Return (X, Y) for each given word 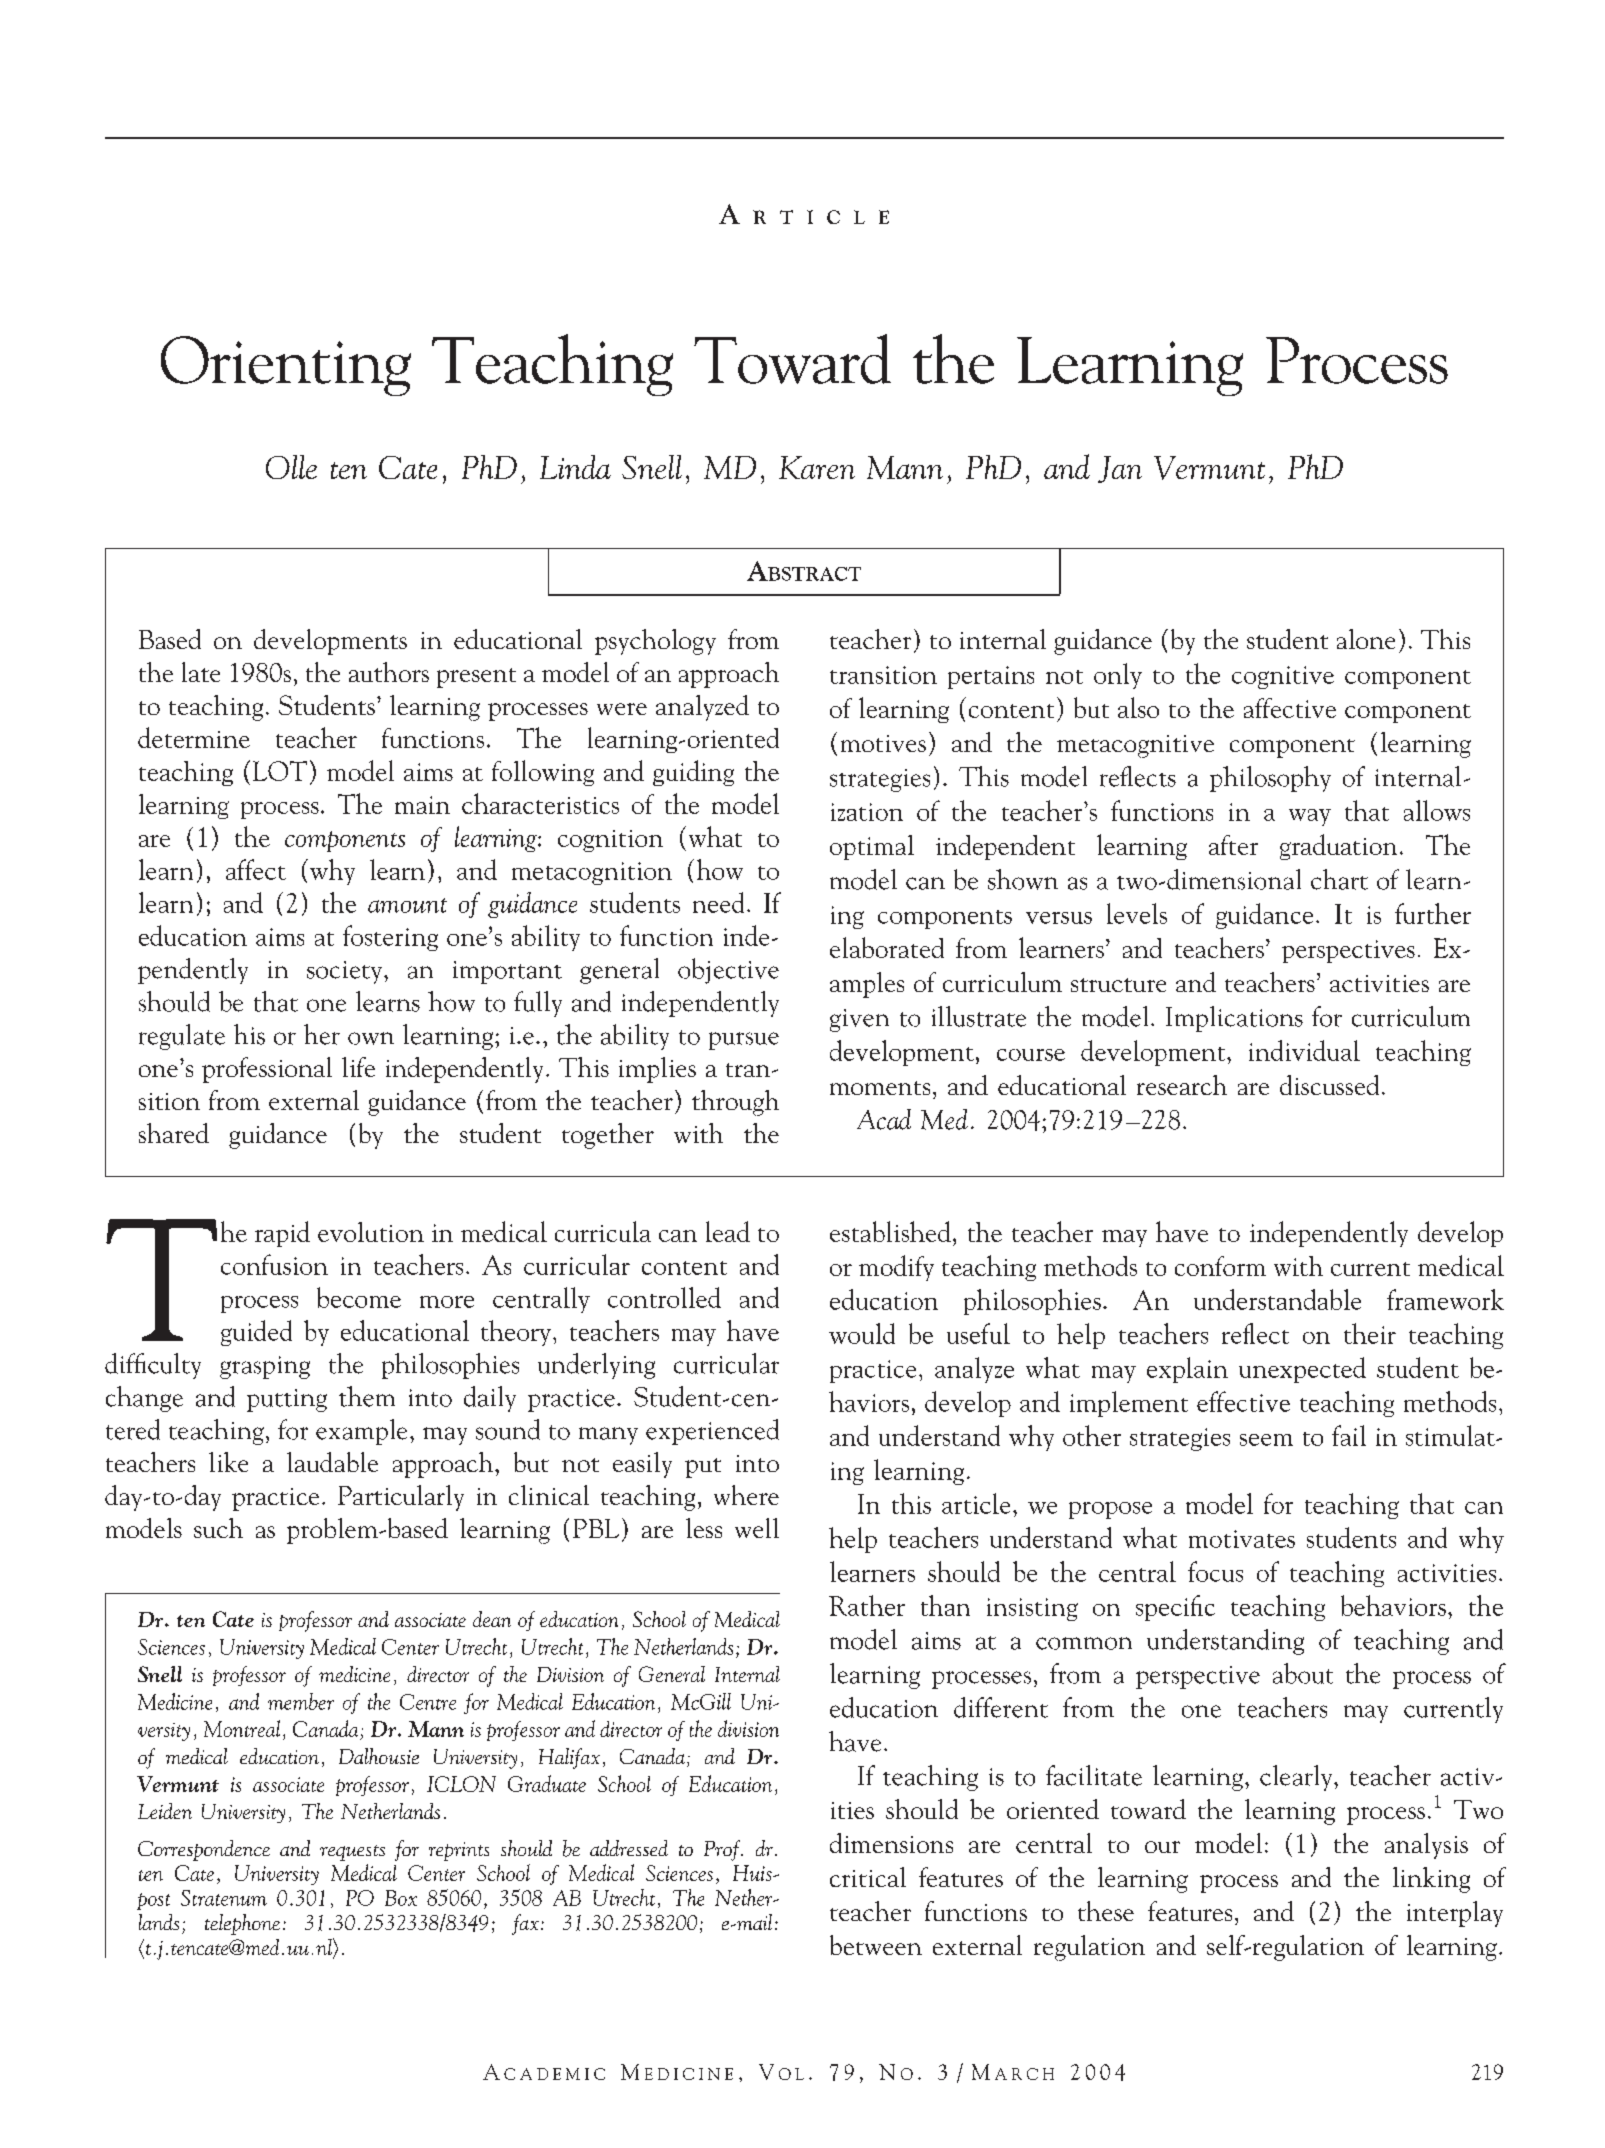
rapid (282, 1234)
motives (883, 743)
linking (1431, 1880)
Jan (1120, 469)
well (757, 1528)
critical (868, 1877)
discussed (1329, 1085)
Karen (817, 467)
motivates (1242, 1539)
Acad (884, 1119)
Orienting (286, 366)
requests (352, 1853)
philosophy (1270, 779)
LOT (280, 771)
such (218, 1528)
